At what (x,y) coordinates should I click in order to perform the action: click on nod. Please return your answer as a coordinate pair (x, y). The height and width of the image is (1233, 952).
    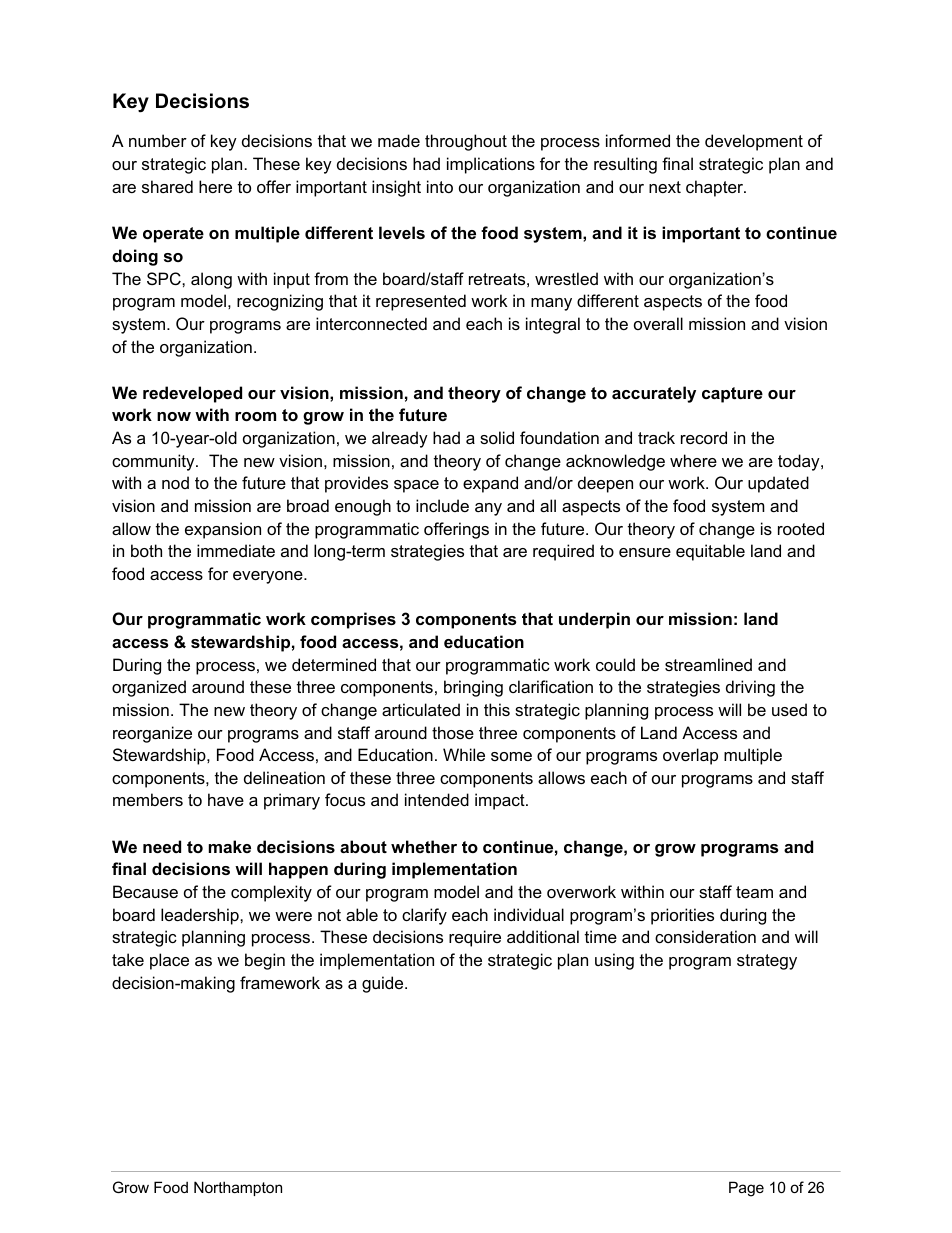
    Looking at the image, I should click on (175, 482).
